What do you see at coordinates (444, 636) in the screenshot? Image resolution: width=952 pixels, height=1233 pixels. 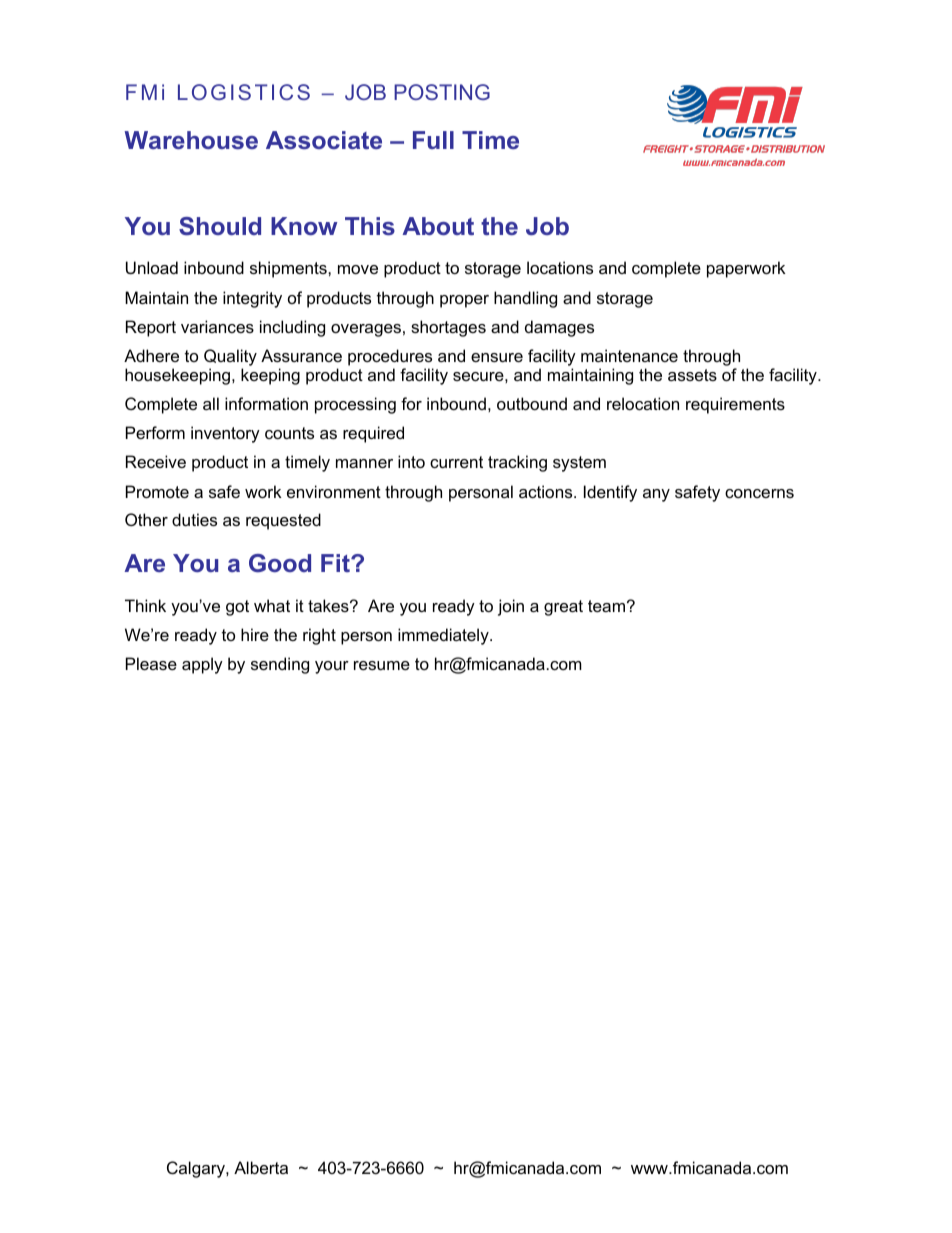 I see `immediately` at bounding box center [444, 636].
